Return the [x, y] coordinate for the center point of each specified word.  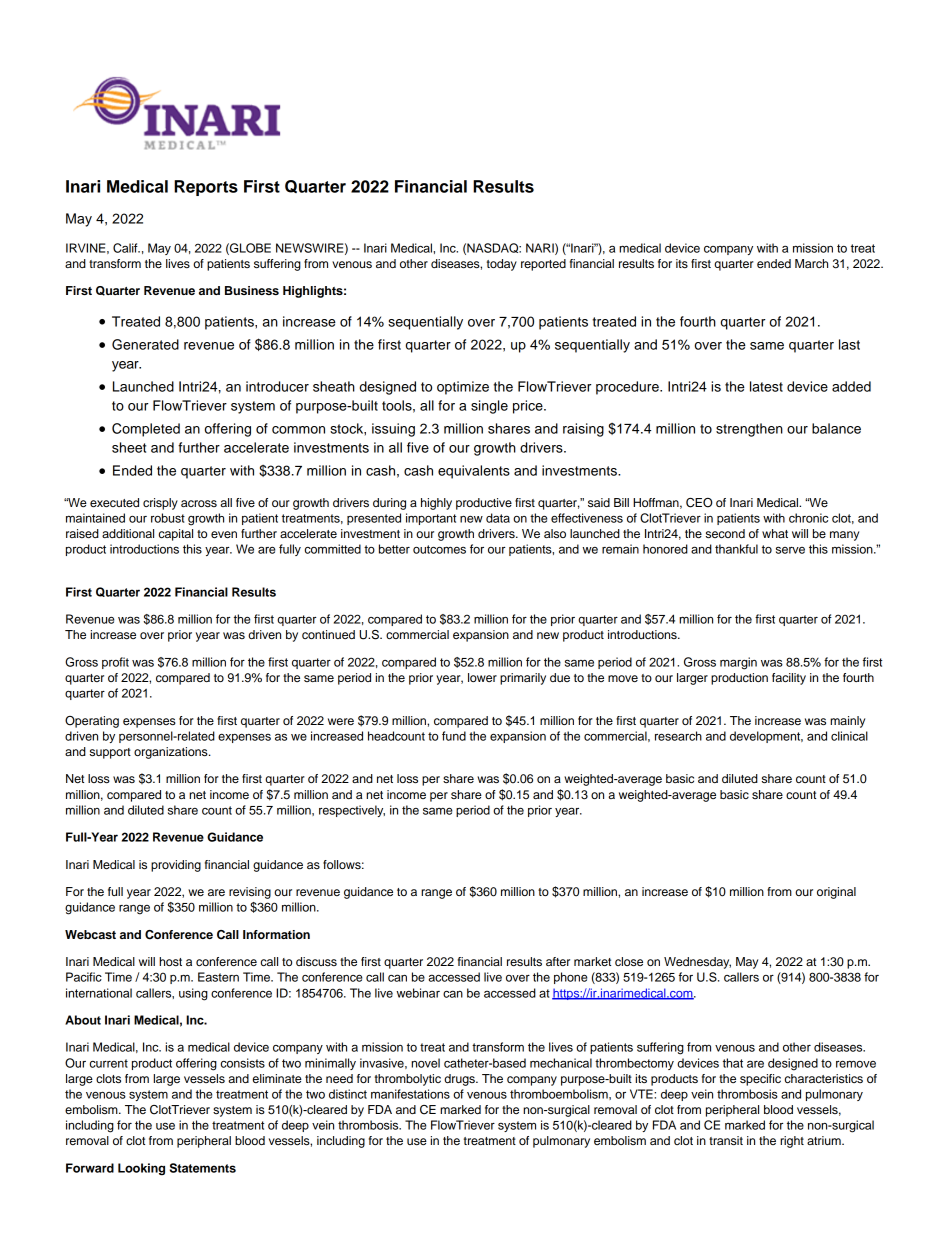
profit [115, 663]
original [836, 893]
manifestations [410, 1094]
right [792, 1142]
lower [482, 677]
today [502, 265]
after [558, 961]
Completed [146, 430]
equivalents [474, 472]
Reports [206, 188]
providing [176, 866]
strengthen [749, 430]
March [811, 263]
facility [789, 679]
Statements [203, 1168]
